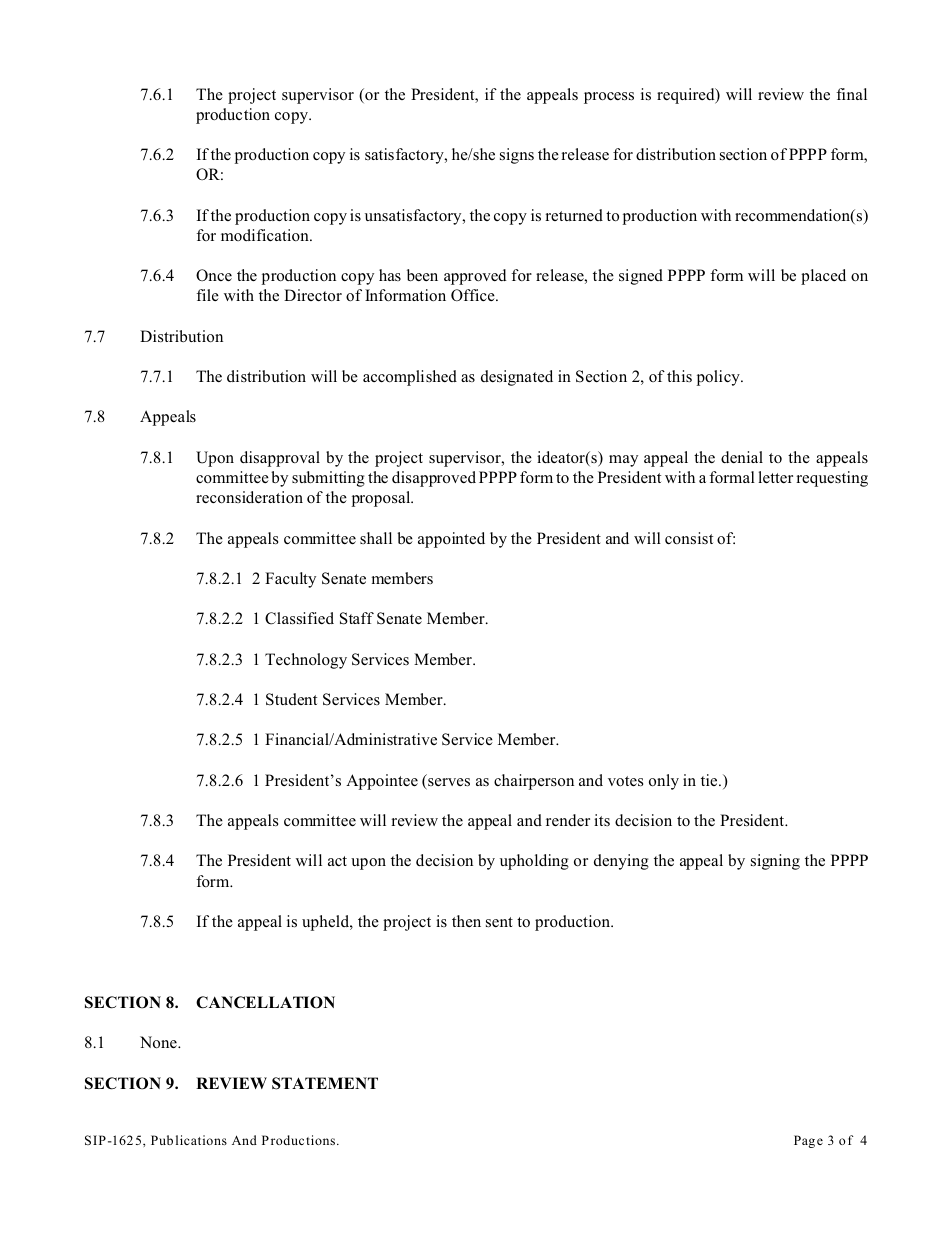  Describe the element at coordinates (299, 618) in the screenshot. I see `Classified` at that location.
